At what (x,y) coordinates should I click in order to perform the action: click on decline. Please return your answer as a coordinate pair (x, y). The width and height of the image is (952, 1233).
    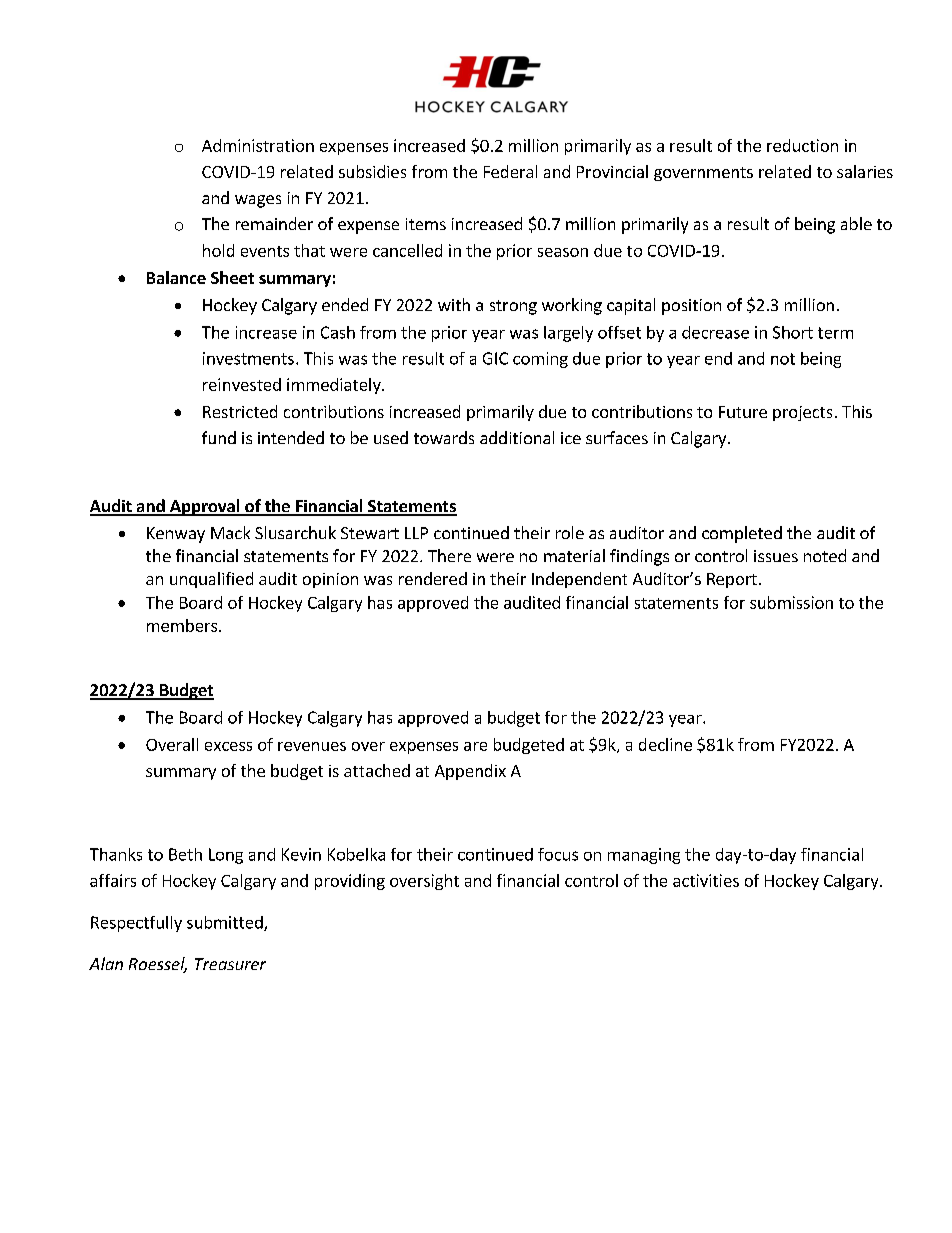
    Looking at the image, I should click on (665, 744).
